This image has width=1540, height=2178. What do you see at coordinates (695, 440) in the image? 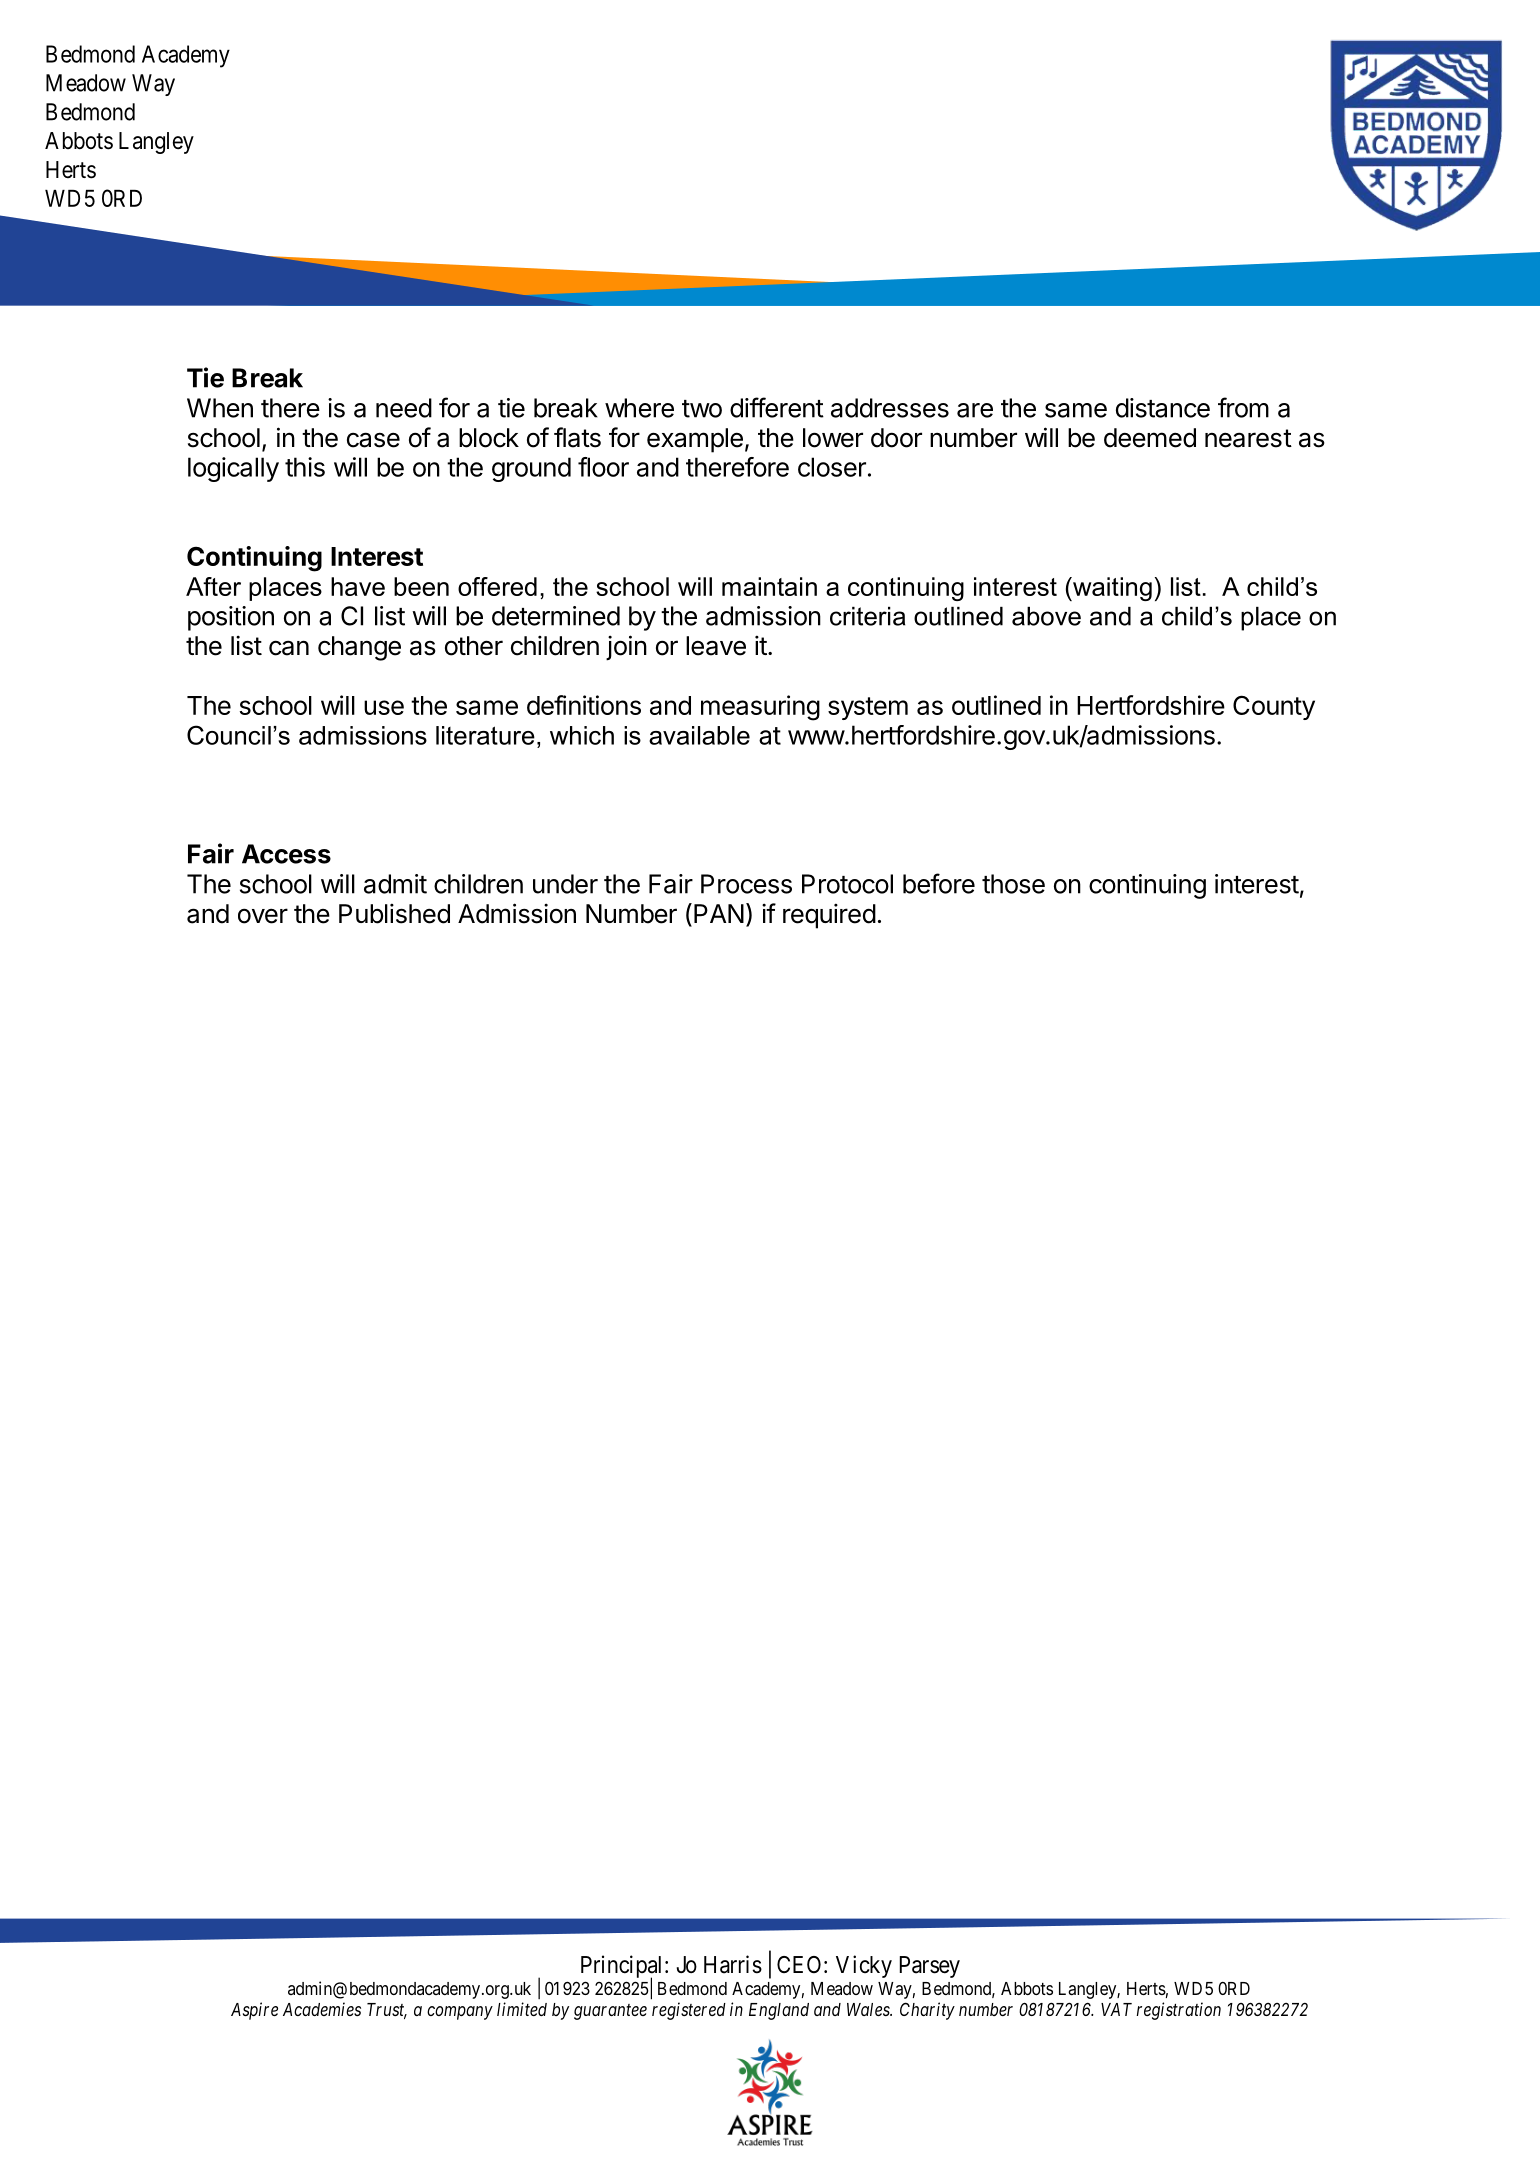
I see `example` at bounding box center [695, 440].
